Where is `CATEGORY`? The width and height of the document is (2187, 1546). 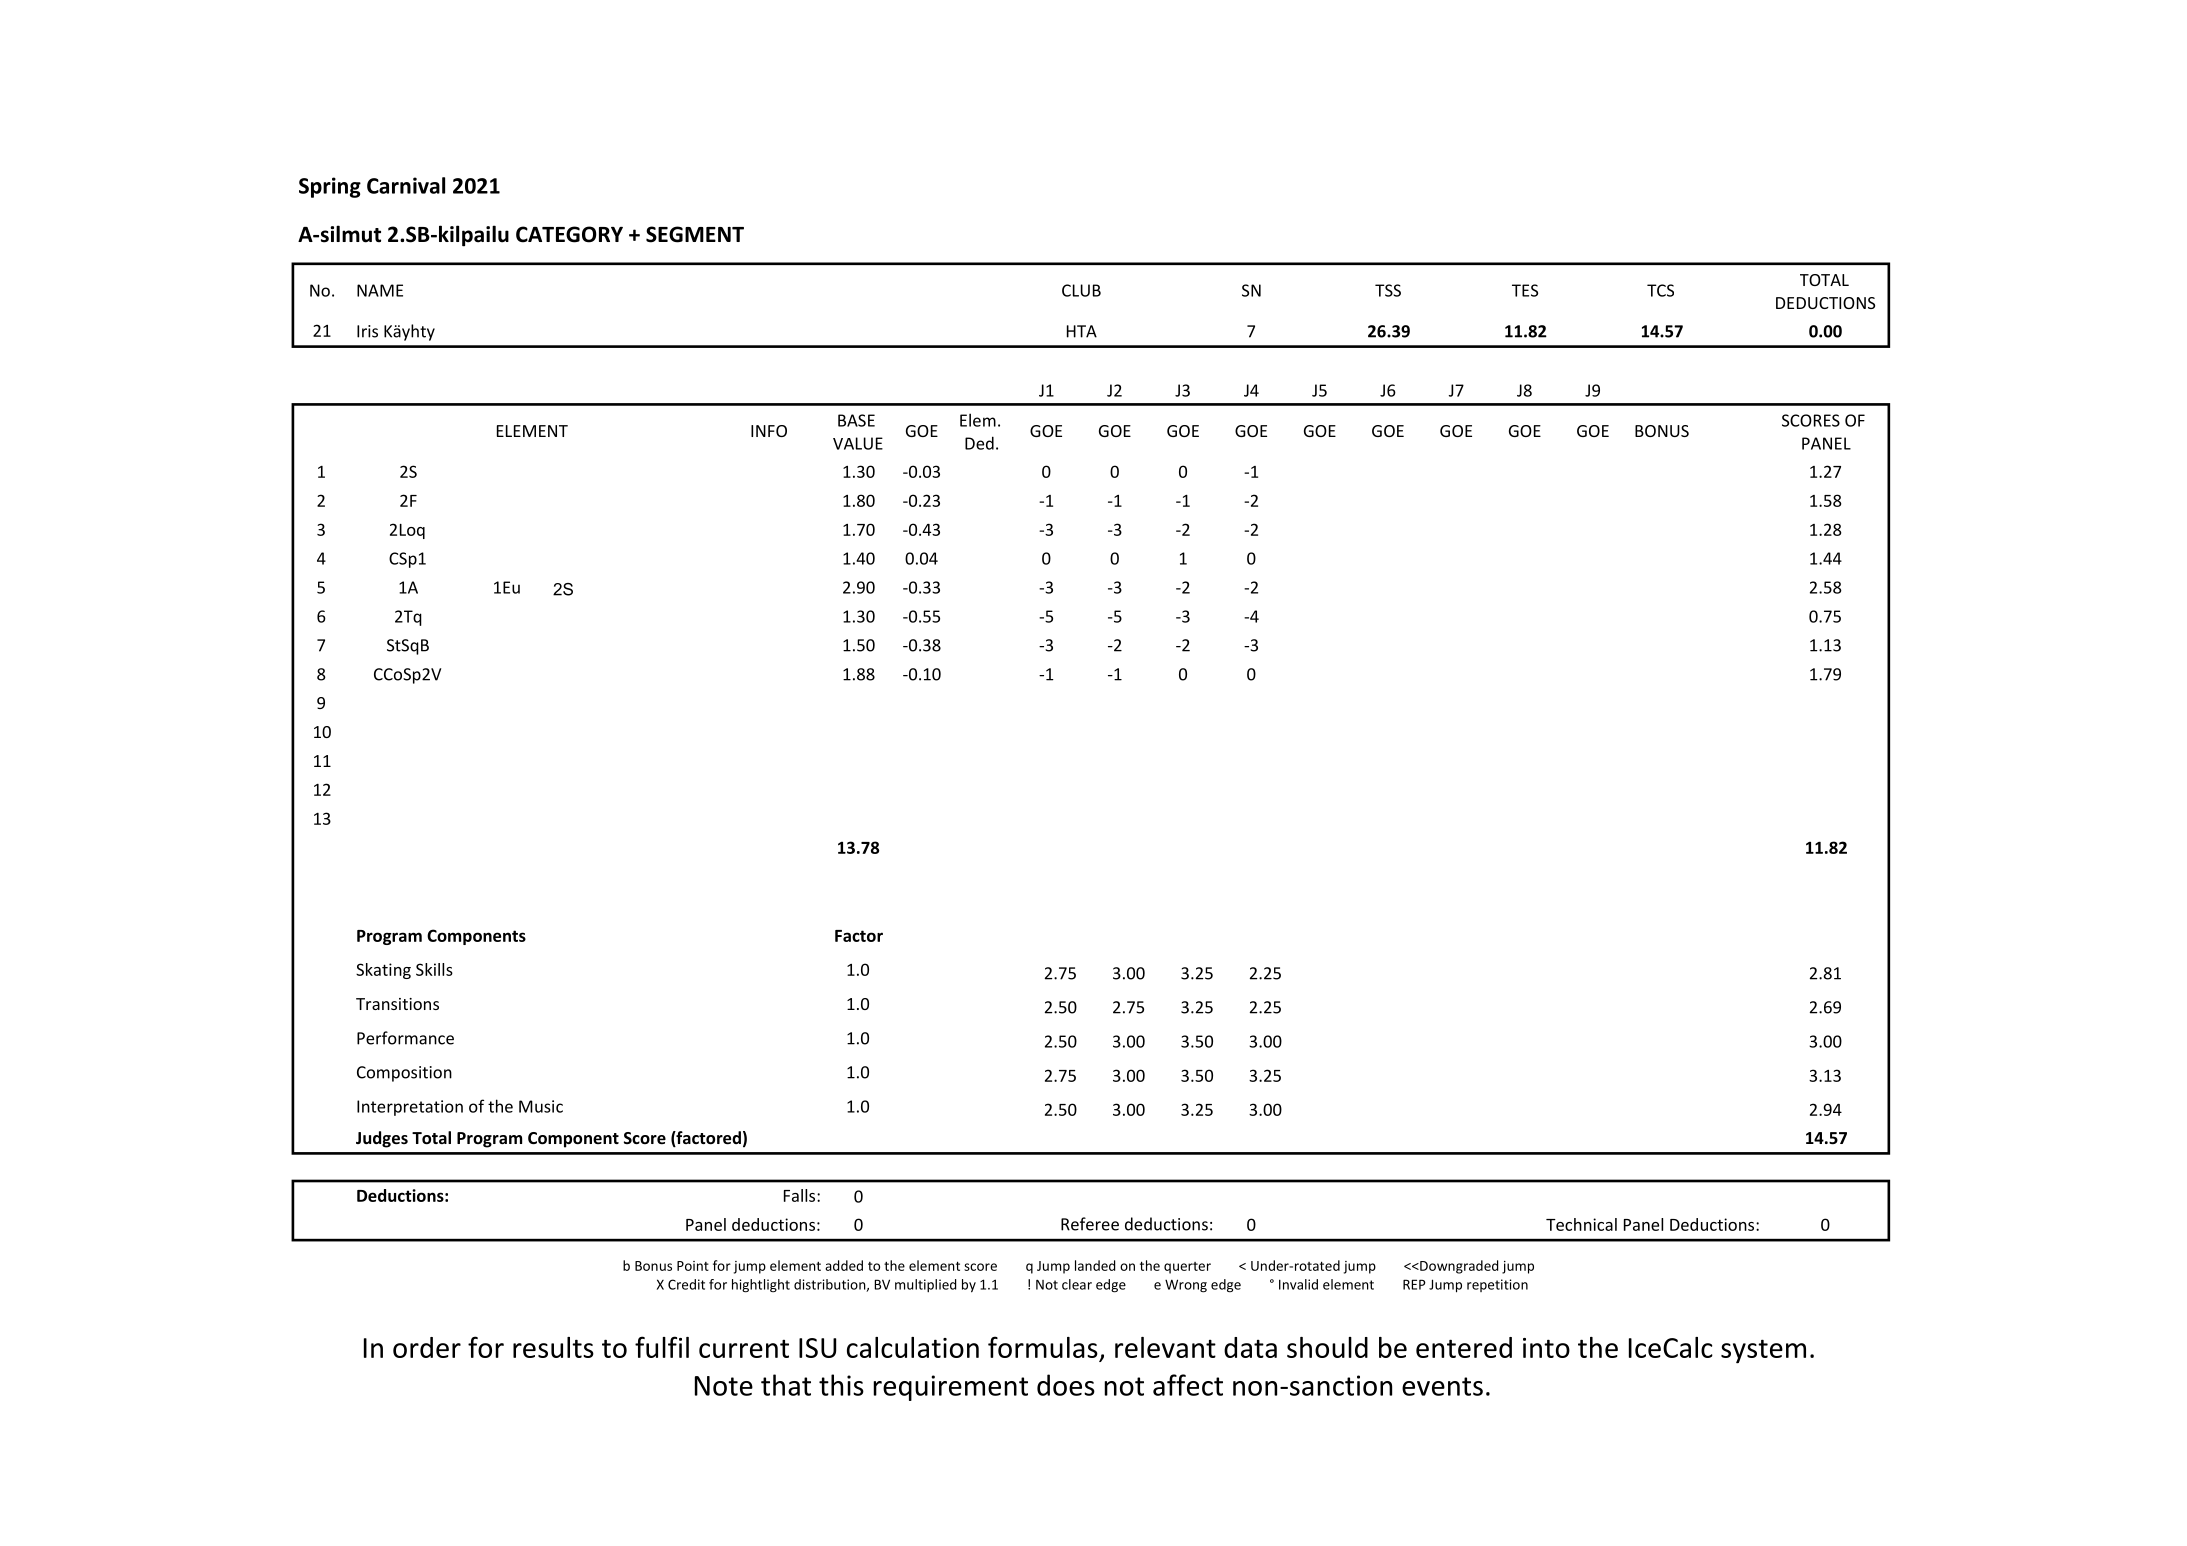
CATEGORY is located at coordinates (569, 234).
